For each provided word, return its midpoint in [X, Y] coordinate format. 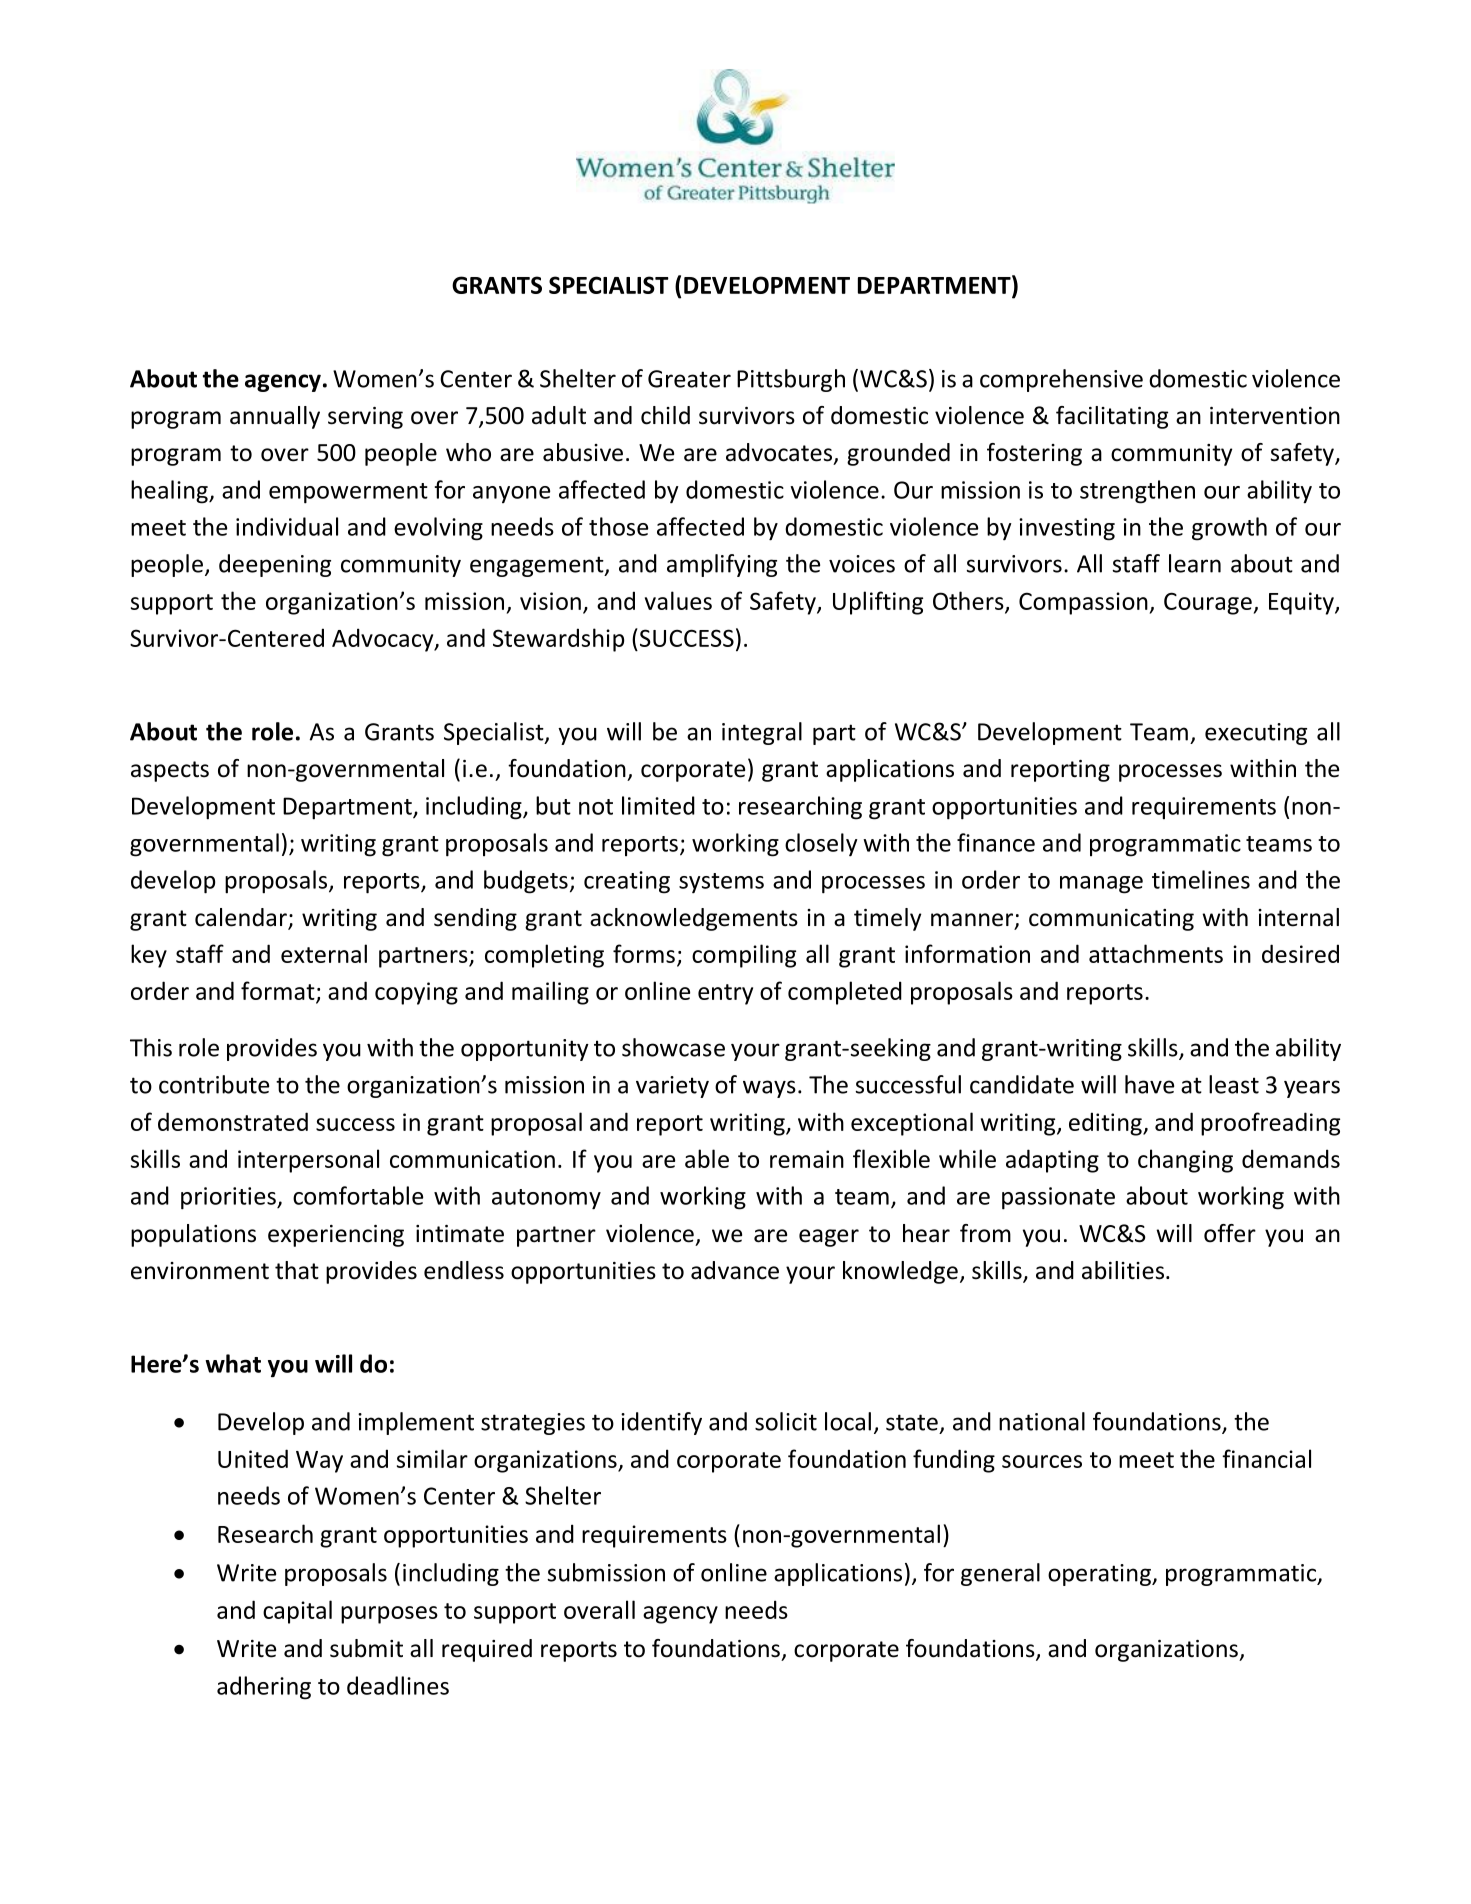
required [487, 1650]
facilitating [1112, 417]
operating [1100, 1575]
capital [297, 1612]
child [665, 415]
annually [275, 417]
